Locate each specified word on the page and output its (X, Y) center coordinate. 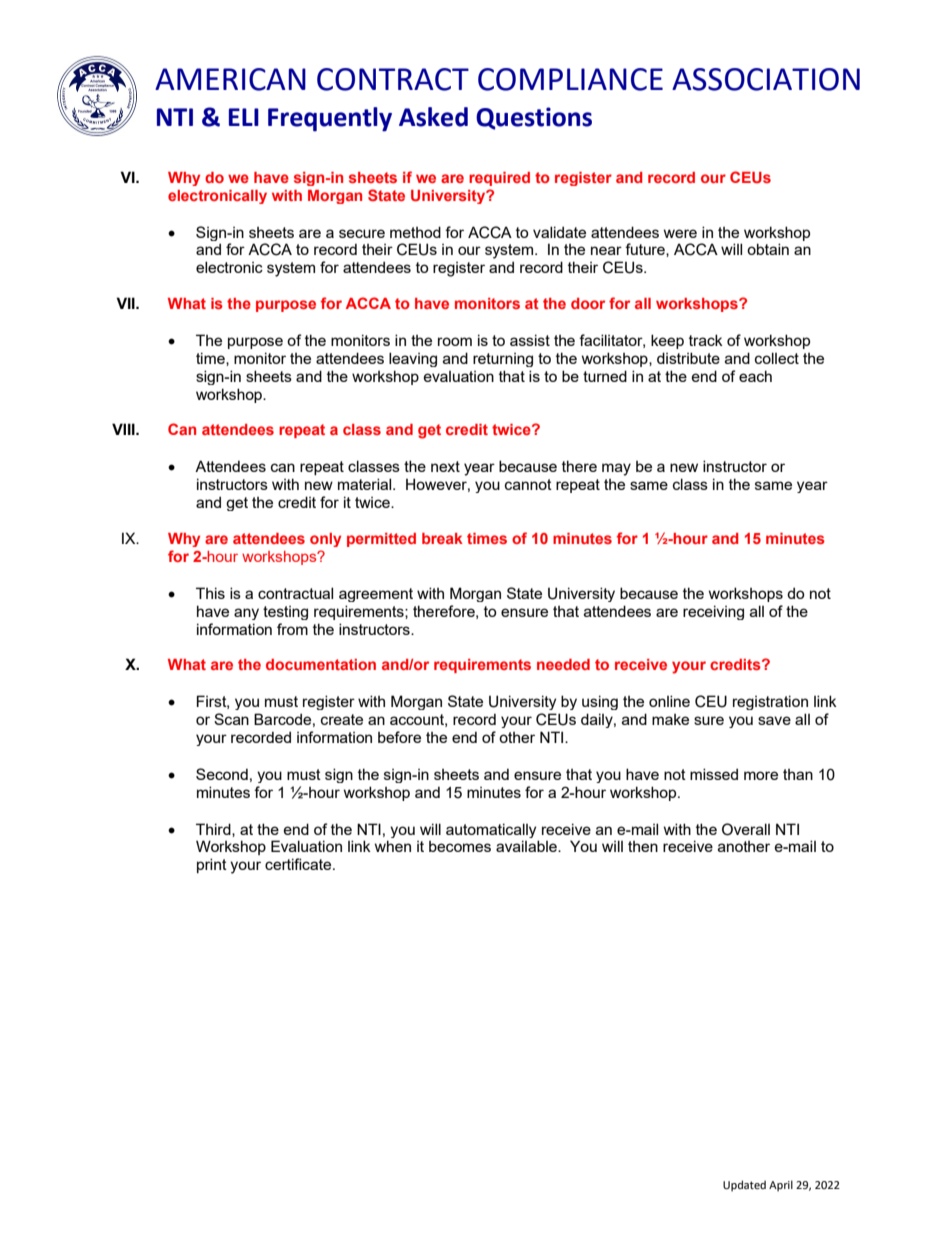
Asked (433, 117)
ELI (244, 117)
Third (214, 830)
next (445, 466)
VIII (124, 429)
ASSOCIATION (766, 79)
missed (714, 774)
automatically (491, 830)
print (212, 865)
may (616, 469)
